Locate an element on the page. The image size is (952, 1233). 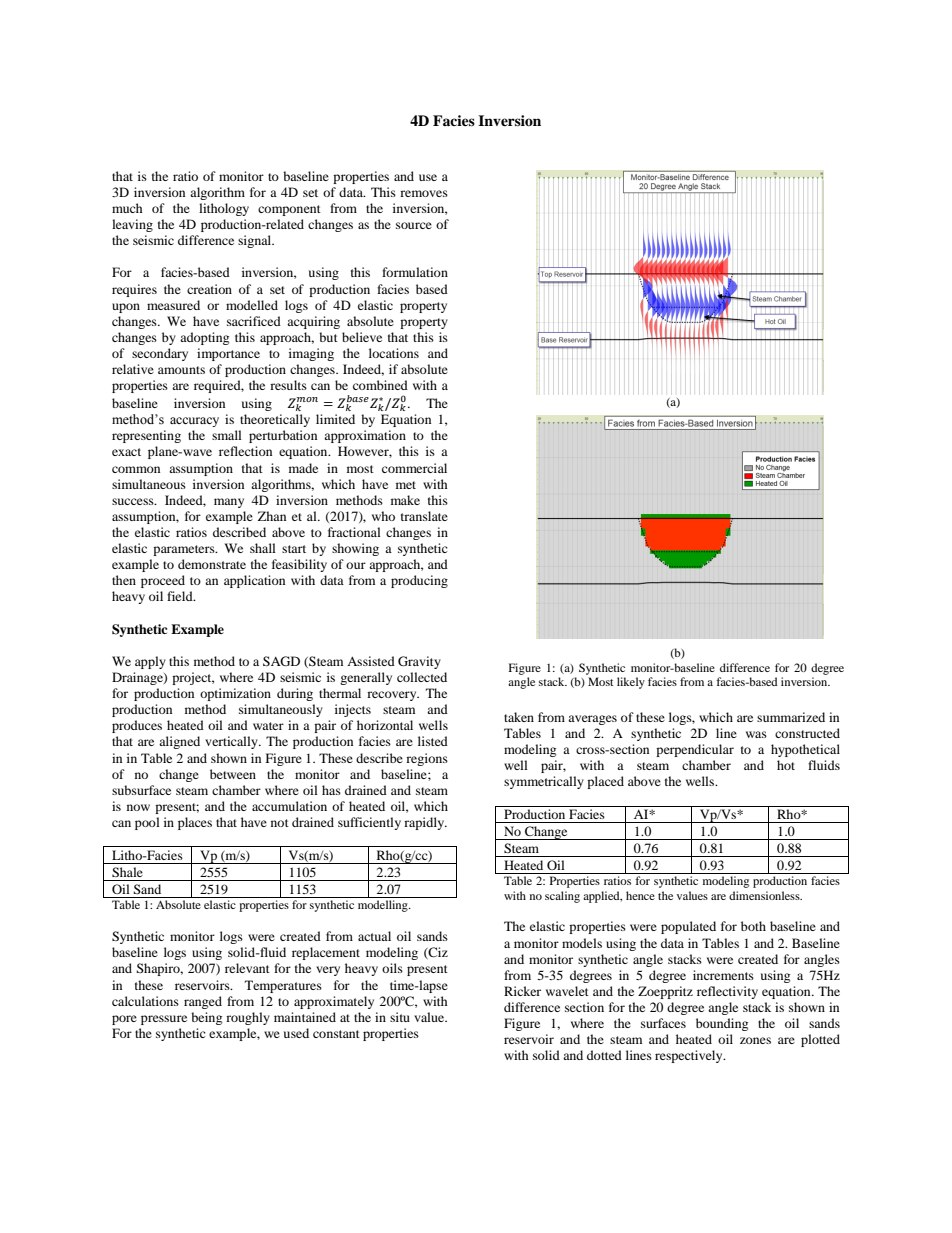
being is located at coordinates (206, 1018).
